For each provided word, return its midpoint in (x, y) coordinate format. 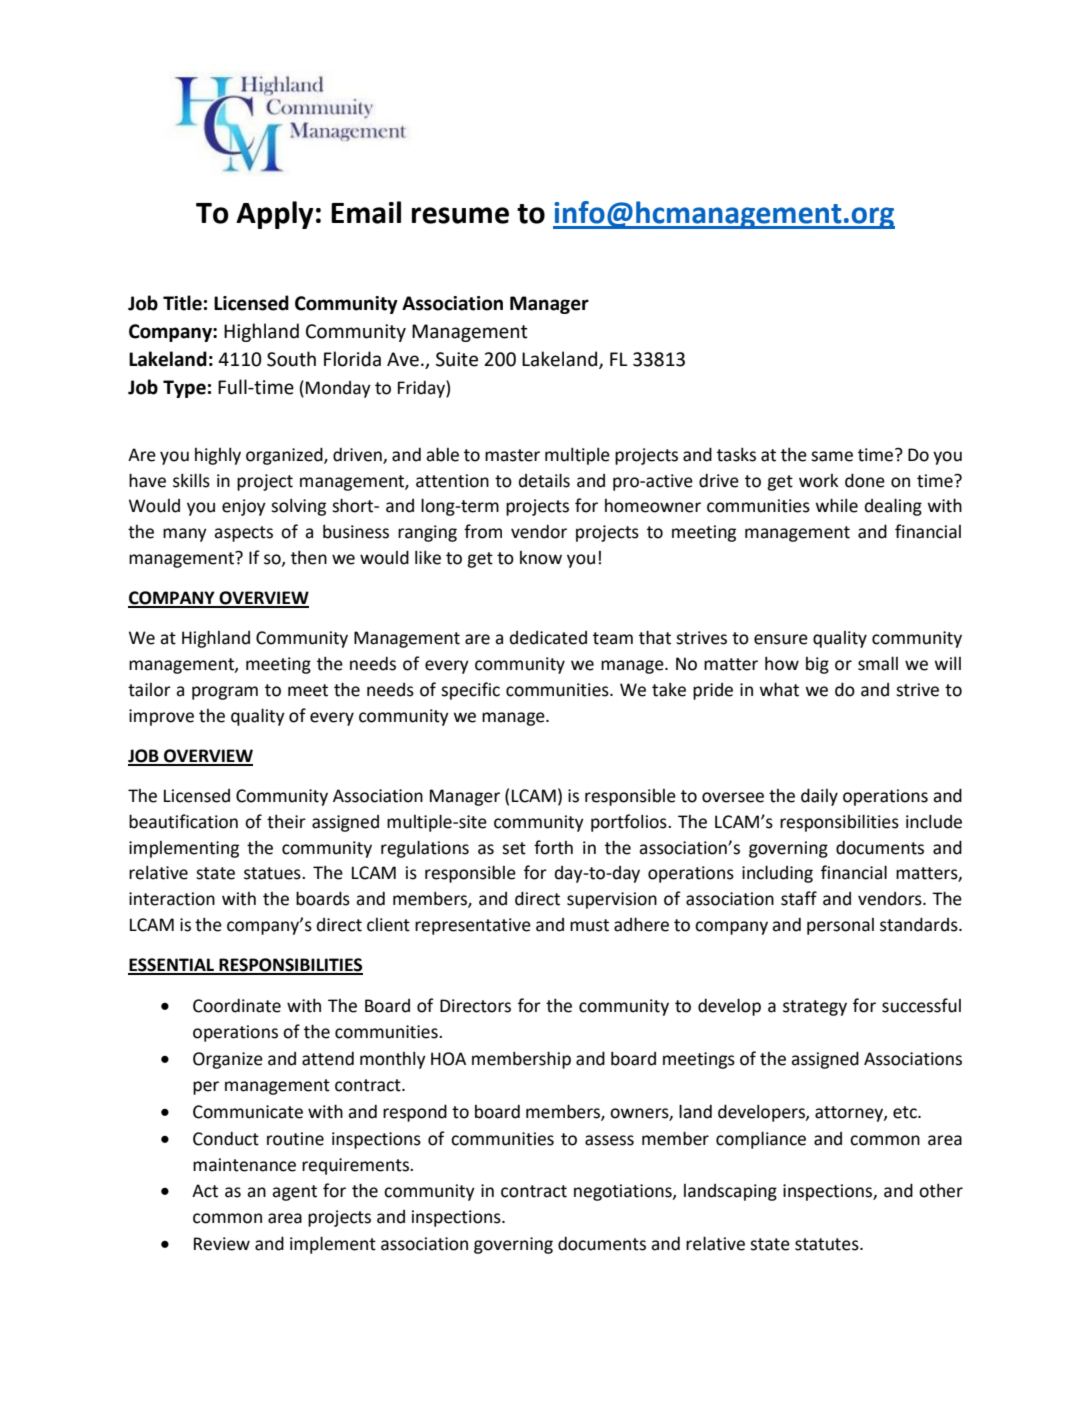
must (589, 925)
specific (470, 691)
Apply (275, 215)
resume (460, 215)
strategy (815, 1008)
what (779, 689)
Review (222, 1244)
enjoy (244, 507)
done (865, 480)
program (225, 693)
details (544, 480)
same (832, 456)
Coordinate (237, 1006)
